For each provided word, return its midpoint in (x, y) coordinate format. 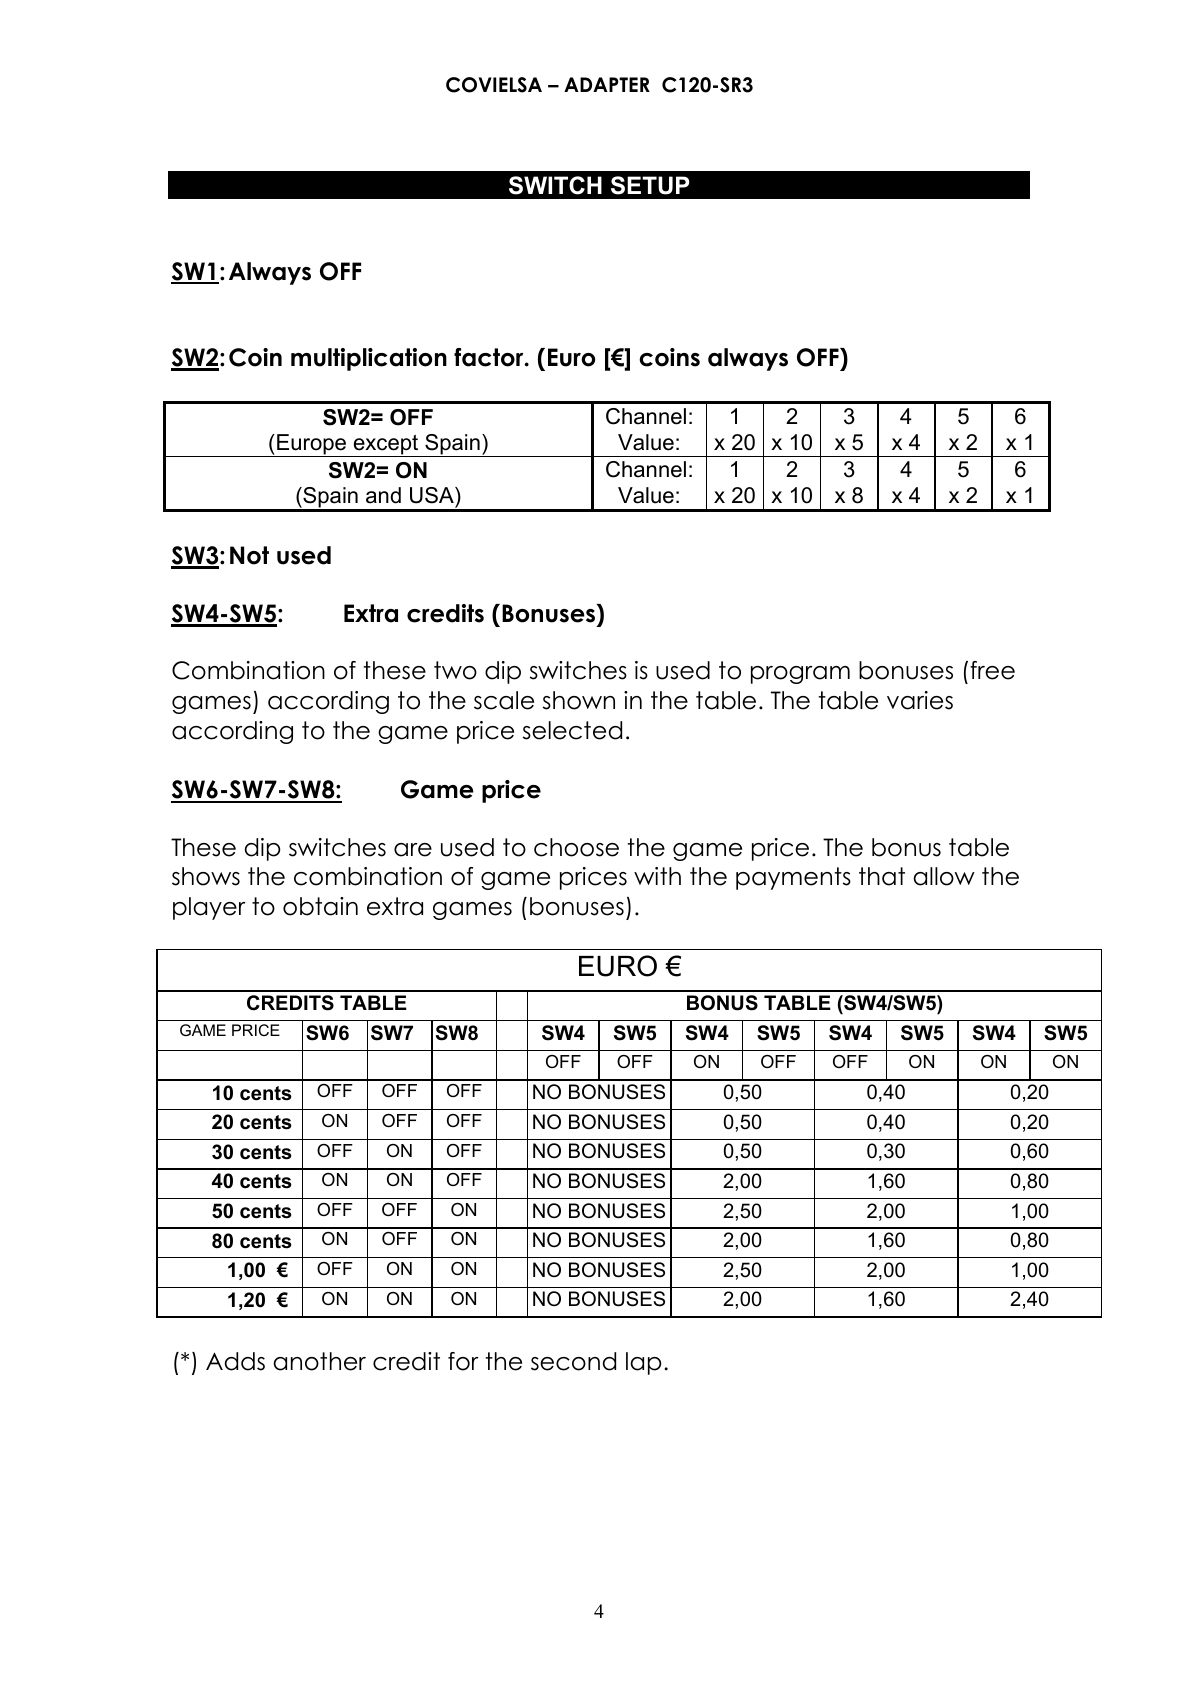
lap (644, 1363)
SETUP (650, 185)
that (882, 876)
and (383, 495)
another (319, 1361)
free (992, 670)
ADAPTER (607, 84)
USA (433, 495)
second (573, 1361)
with (657, 876)
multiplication (369, 359)
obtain (320, 906)
